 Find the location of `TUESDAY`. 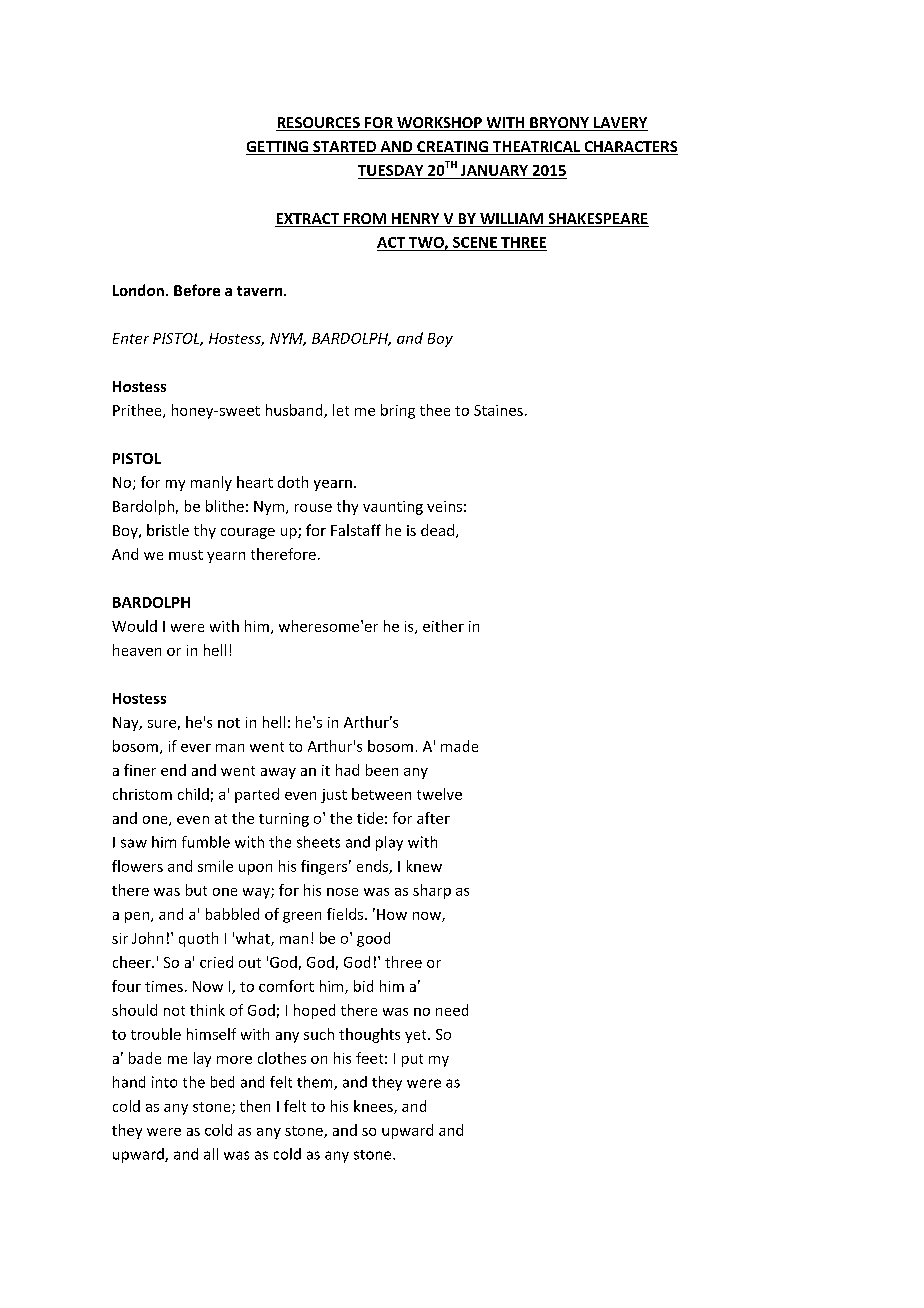

TUESDAY is located at coordinates (390, 170).
